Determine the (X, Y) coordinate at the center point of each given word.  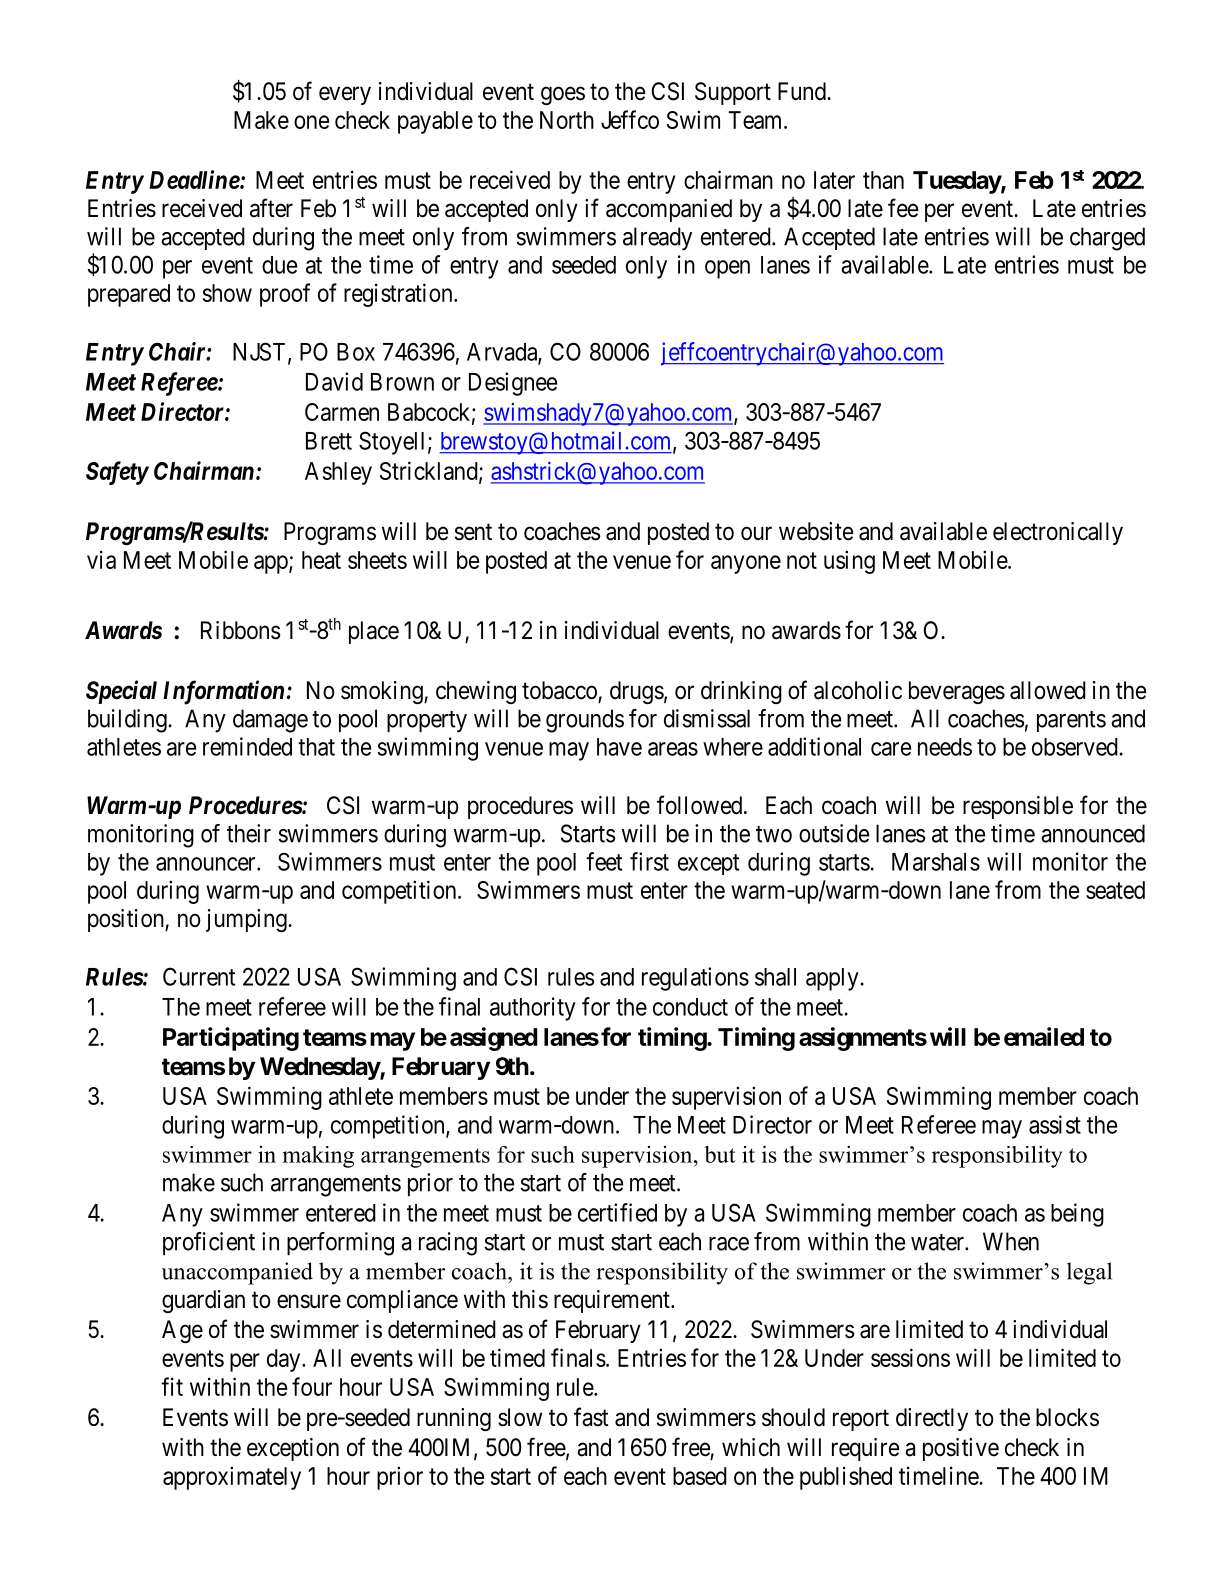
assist (1055, 1124)
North (567, 120)
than (883, 180)
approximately (232, 1478)
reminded (247, 746)
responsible (1018, 807)
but (720, 1154)
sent (473, 532)
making (318, 1157)
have (619, 747)
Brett (329, 441)
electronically (1058, 533)
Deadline (195, 179)
